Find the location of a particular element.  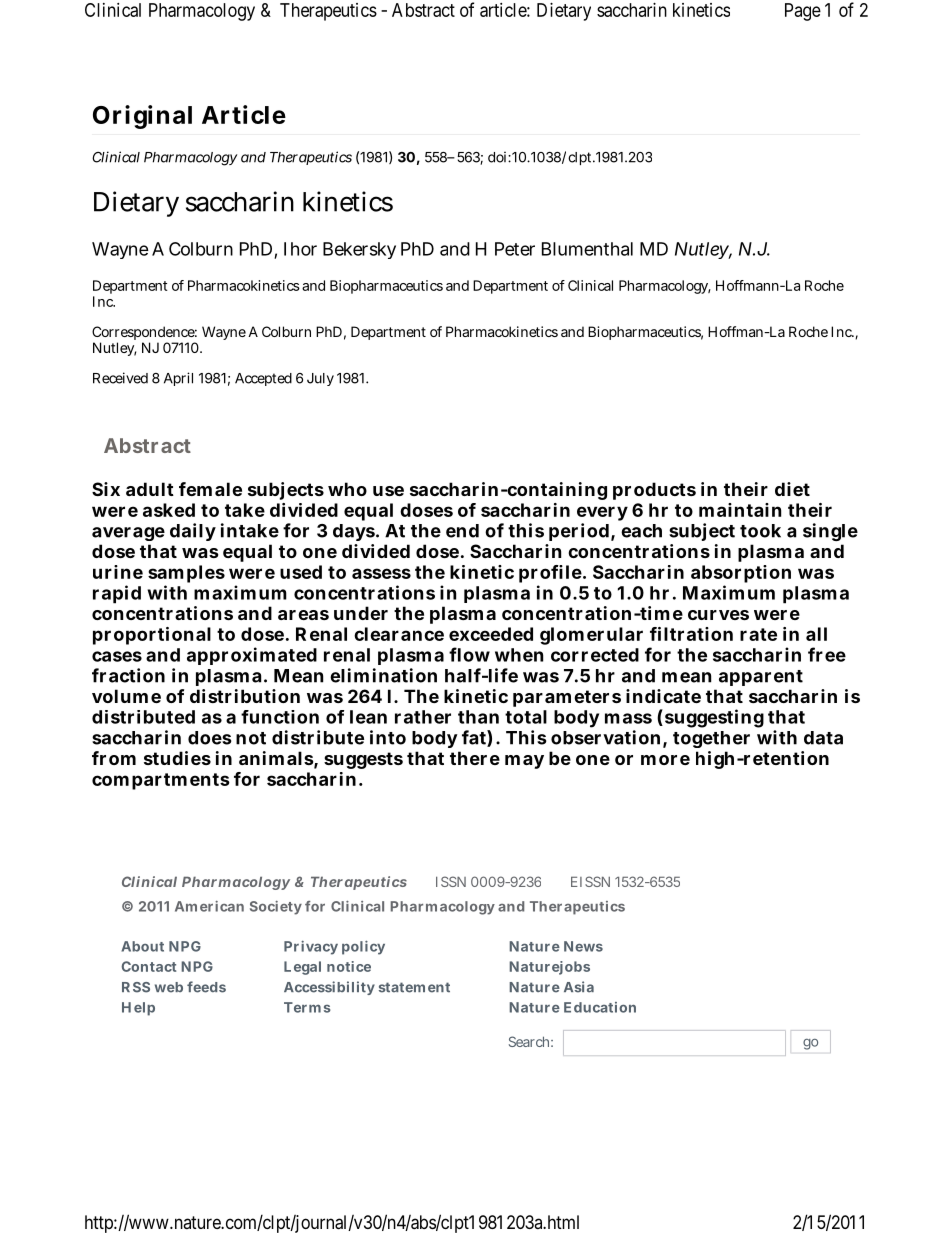

feeds is located at coordinates (206, 987).
